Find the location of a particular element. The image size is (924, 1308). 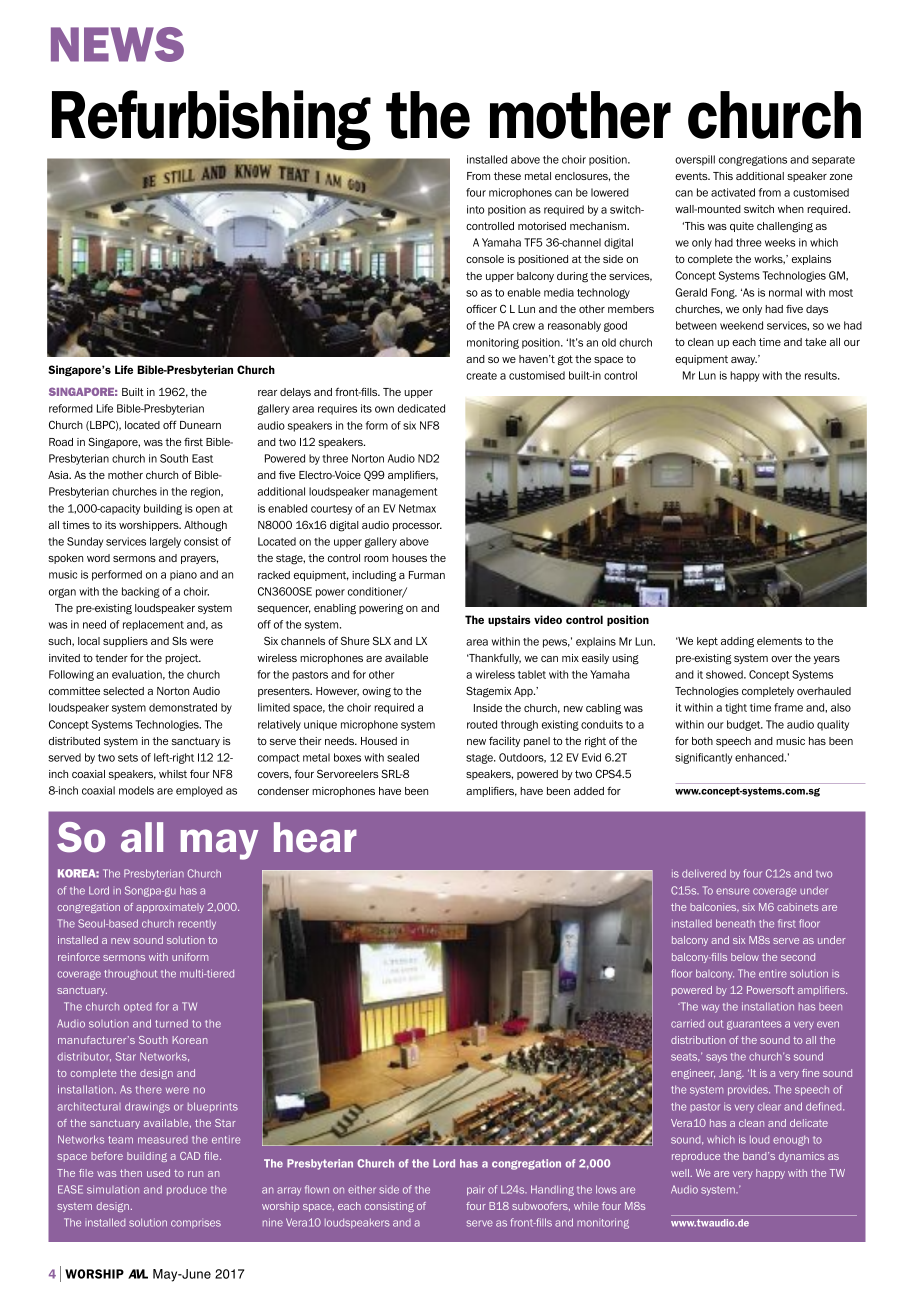

project is located at coordinates (183, 659).
